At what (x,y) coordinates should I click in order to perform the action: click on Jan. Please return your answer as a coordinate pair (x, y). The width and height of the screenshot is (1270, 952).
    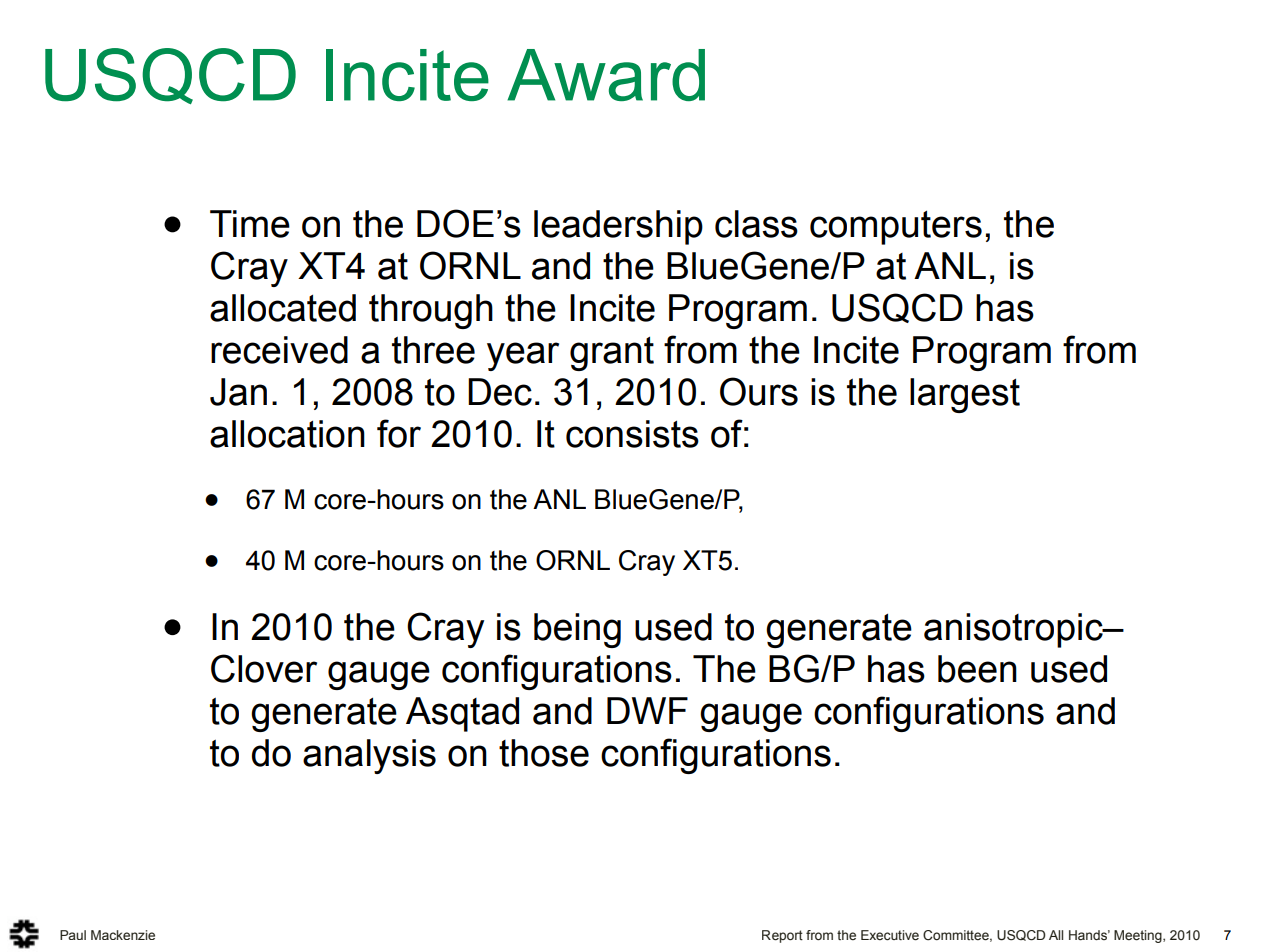
    Looking at the image, I should click on (238, 392).
